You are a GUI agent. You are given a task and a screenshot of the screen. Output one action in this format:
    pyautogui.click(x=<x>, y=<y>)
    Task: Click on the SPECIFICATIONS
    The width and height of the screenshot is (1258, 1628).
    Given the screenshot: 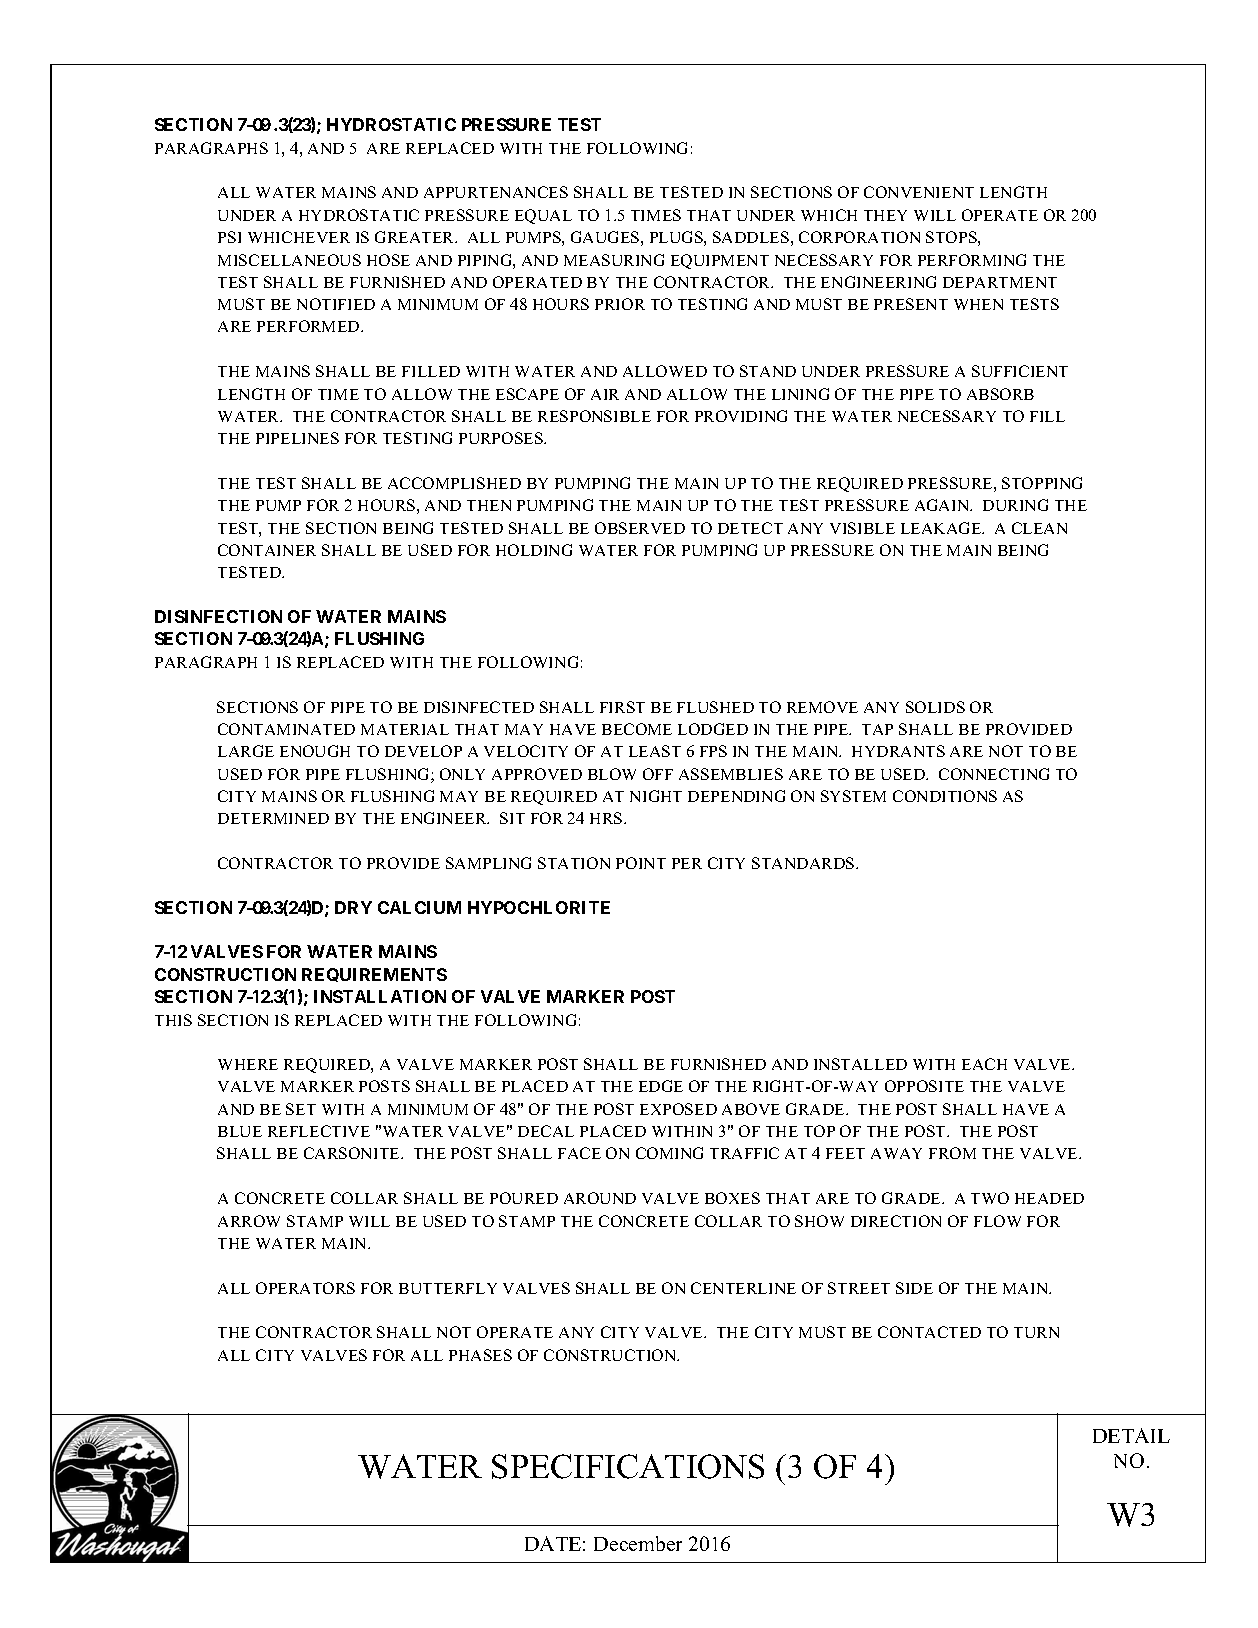 What is the action you would take?
    pyautogui.click(x=628, y=1466)
